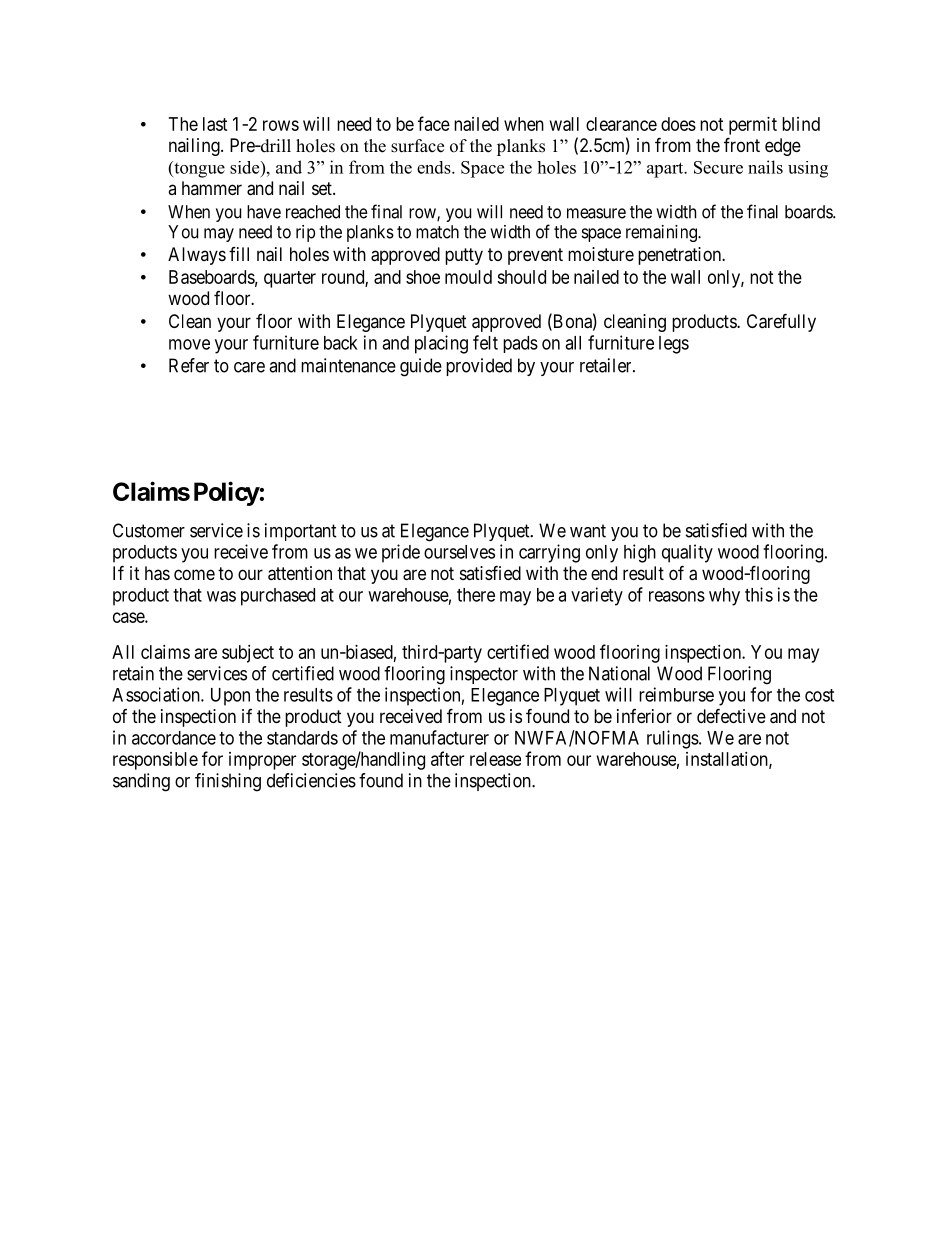 The width and height of the image is (952, 1233). What do you see at coordinates (468, 277) in the image?
I see `mould` at bounding box center [468, 277].
